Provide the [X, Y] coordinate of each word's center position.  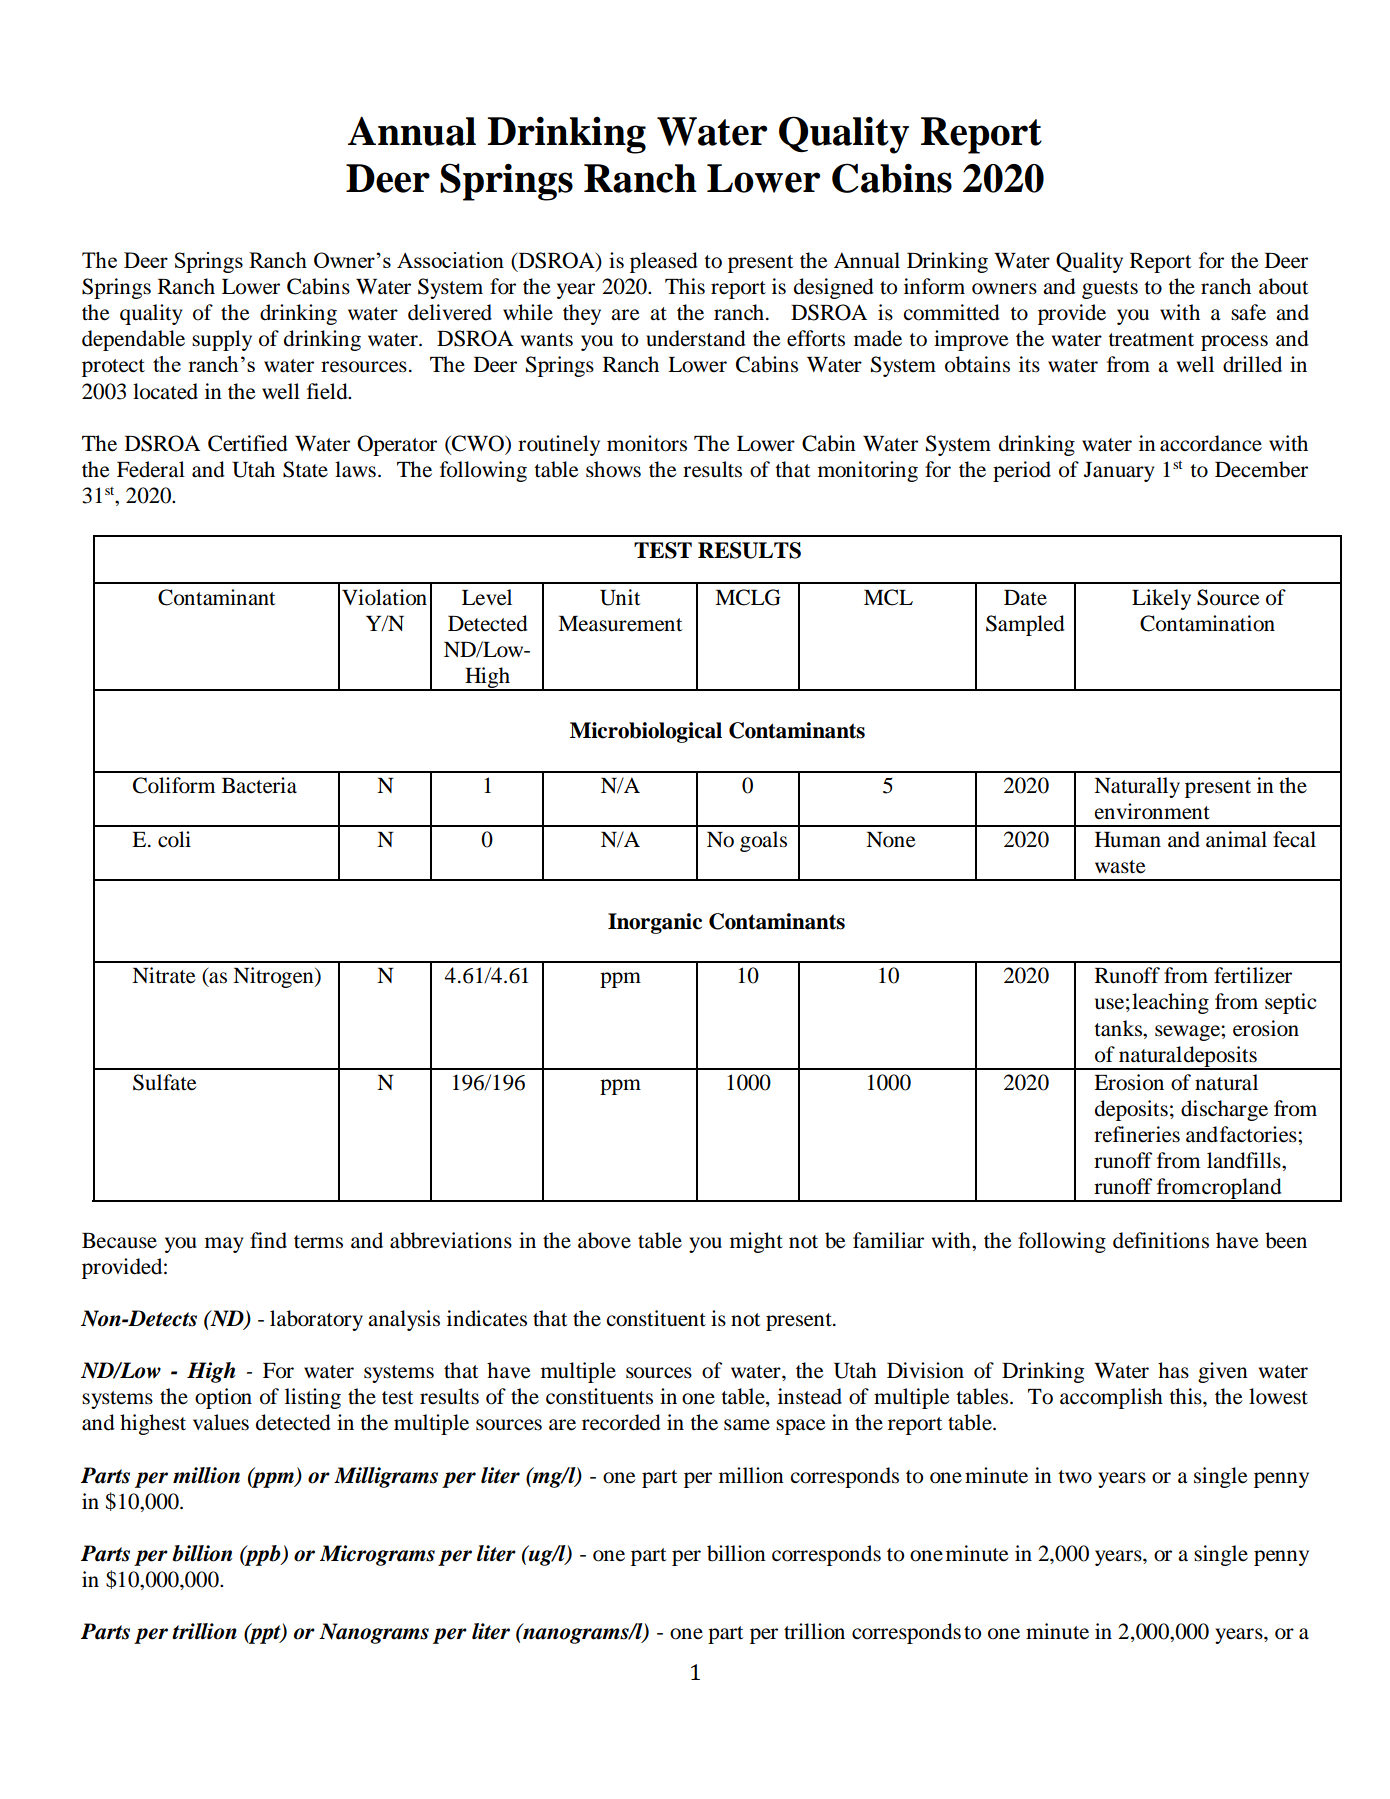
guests [1110, 290]
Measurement [620, 624]
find [268, 1240]
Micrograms [377, 1555]
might [756, 1242]
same [747, 1425]
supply [222, 340]
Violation [384, 597]
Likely [1161, 599]
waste [1120, 867]
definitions [1161, 1240]
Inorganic [655, 923]
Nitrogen [274, 977]
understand [696, 338]
